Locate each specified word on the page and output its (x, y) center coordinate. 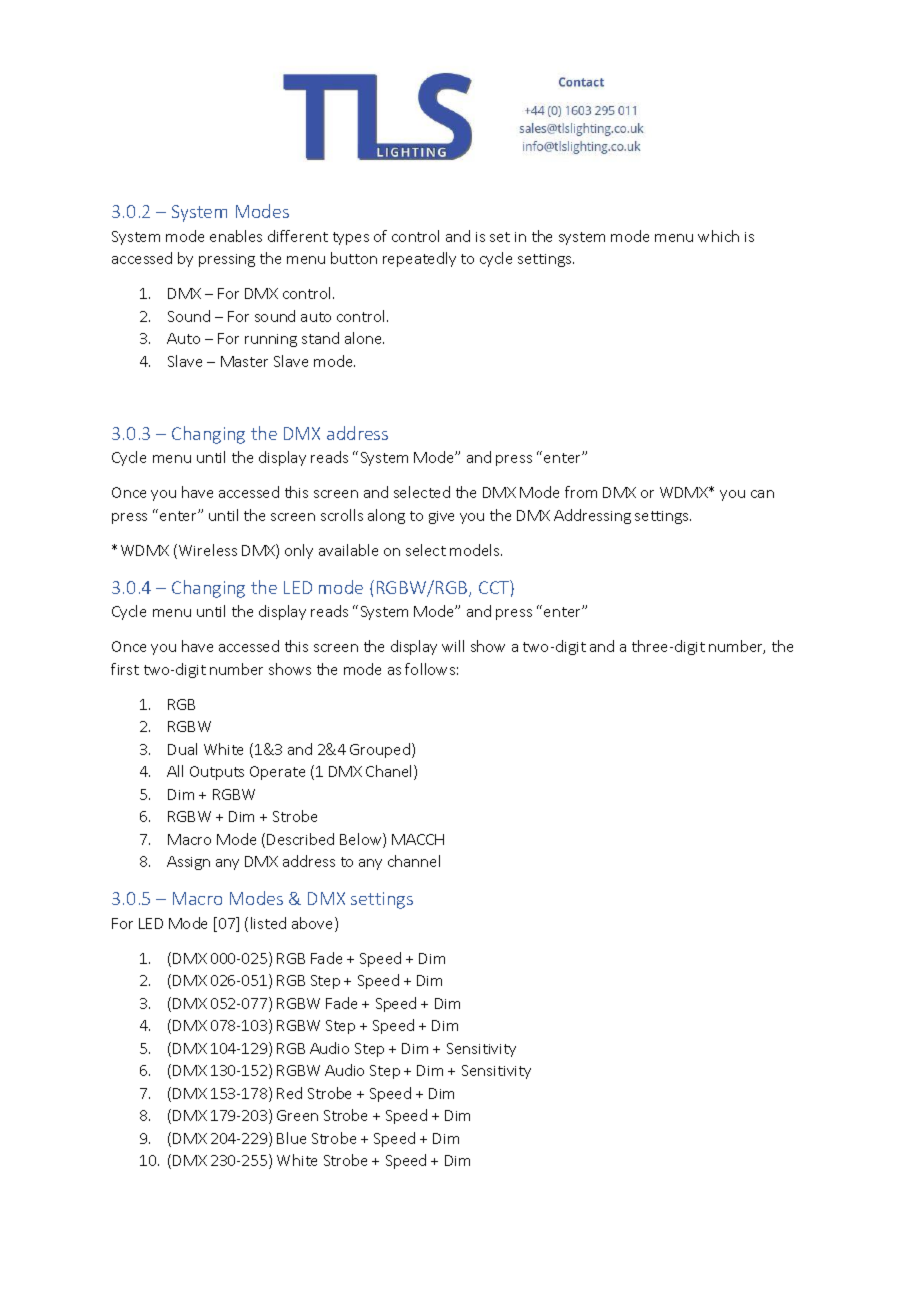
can (762, 494)
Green (297, 1115)
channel (414, 861)
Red (289, 1093)
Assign (188, 863)
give (441, 517)
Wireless (208, 550)
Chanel (390, 772)
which (718, 236)
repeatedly (419, 259)
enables (236, 236)
